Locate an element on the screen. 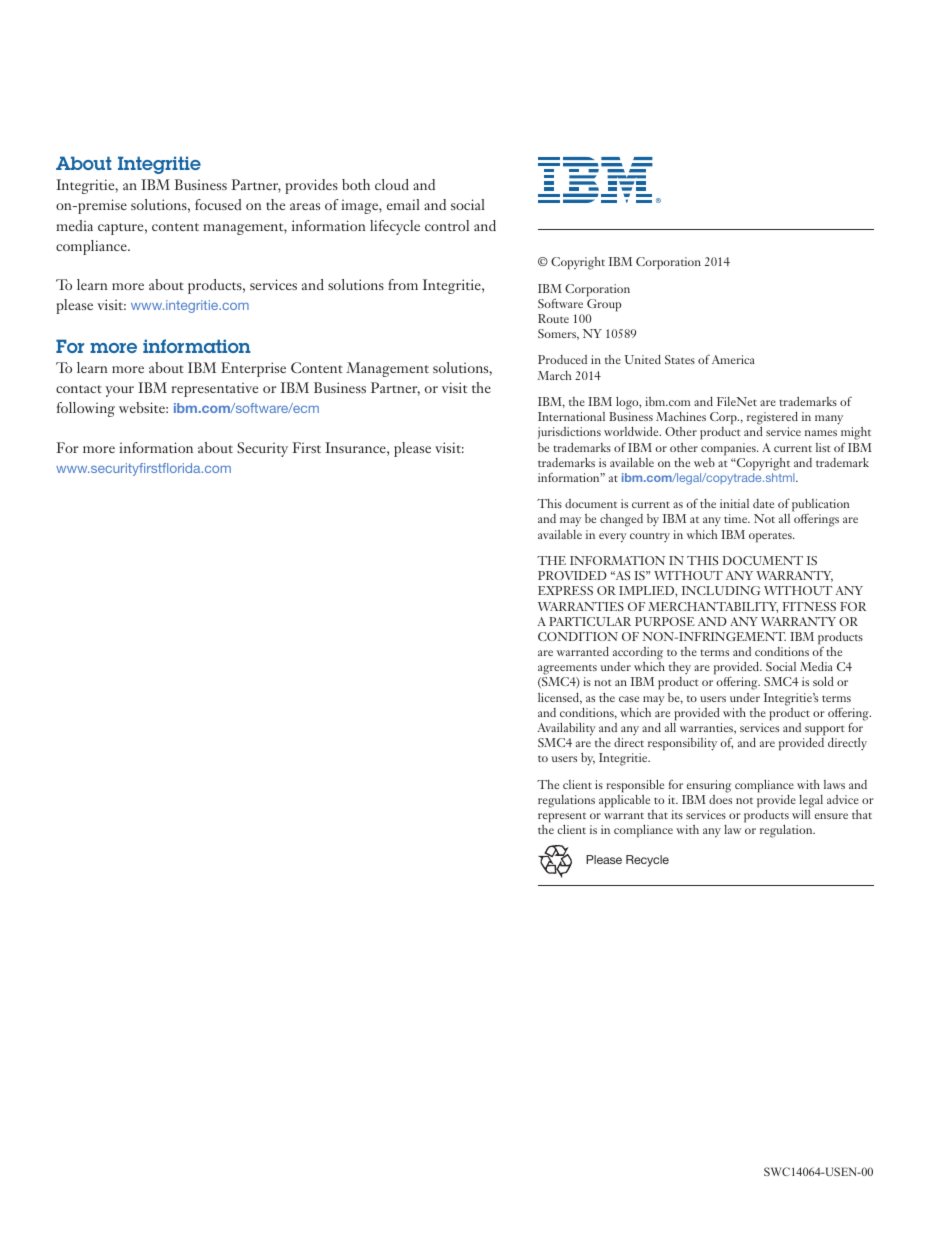 The width and height of the screenshot is (952, 1233). control is located at coordinates (447, 225).
